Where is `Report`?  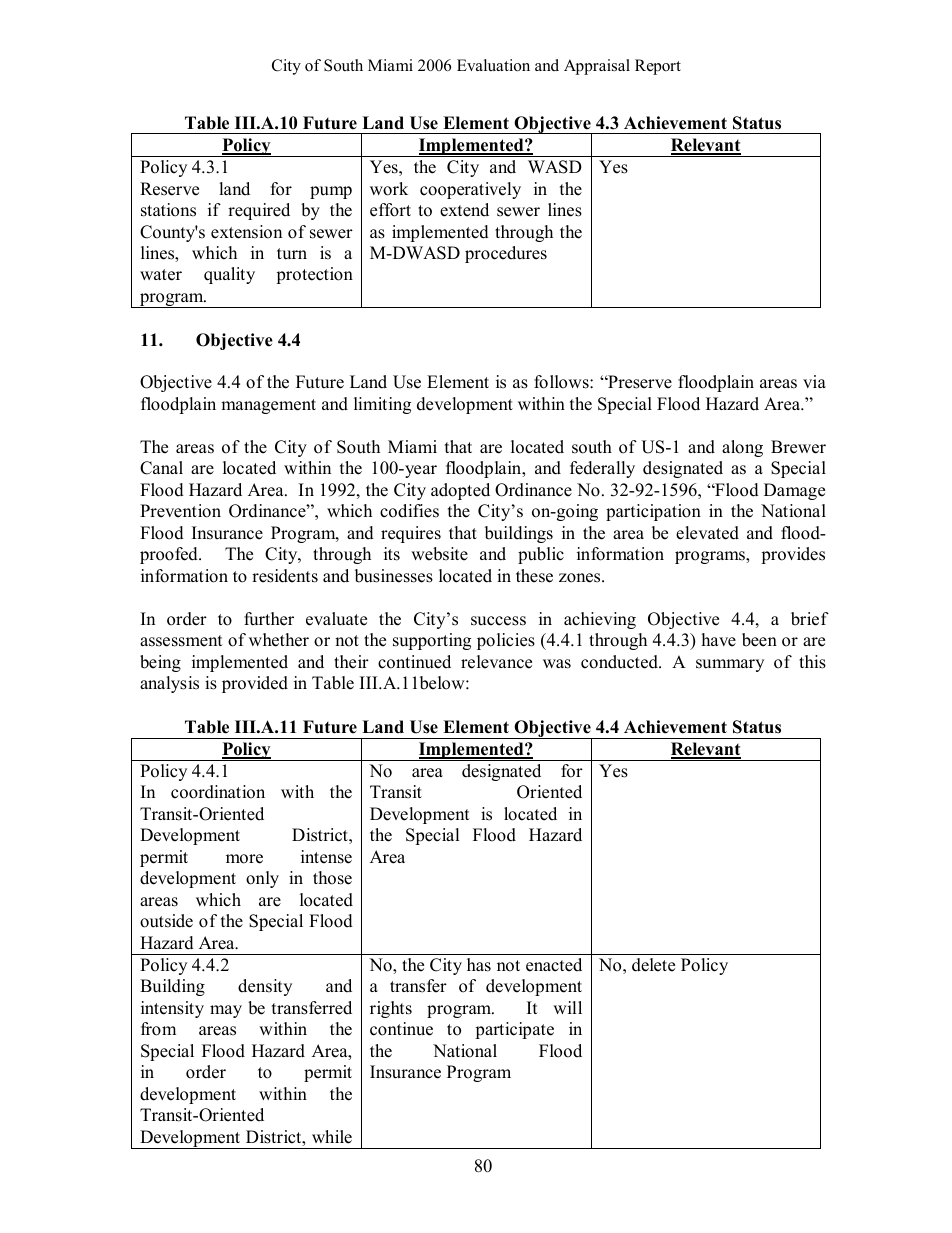 Report is located at coordinates (658, 67).
